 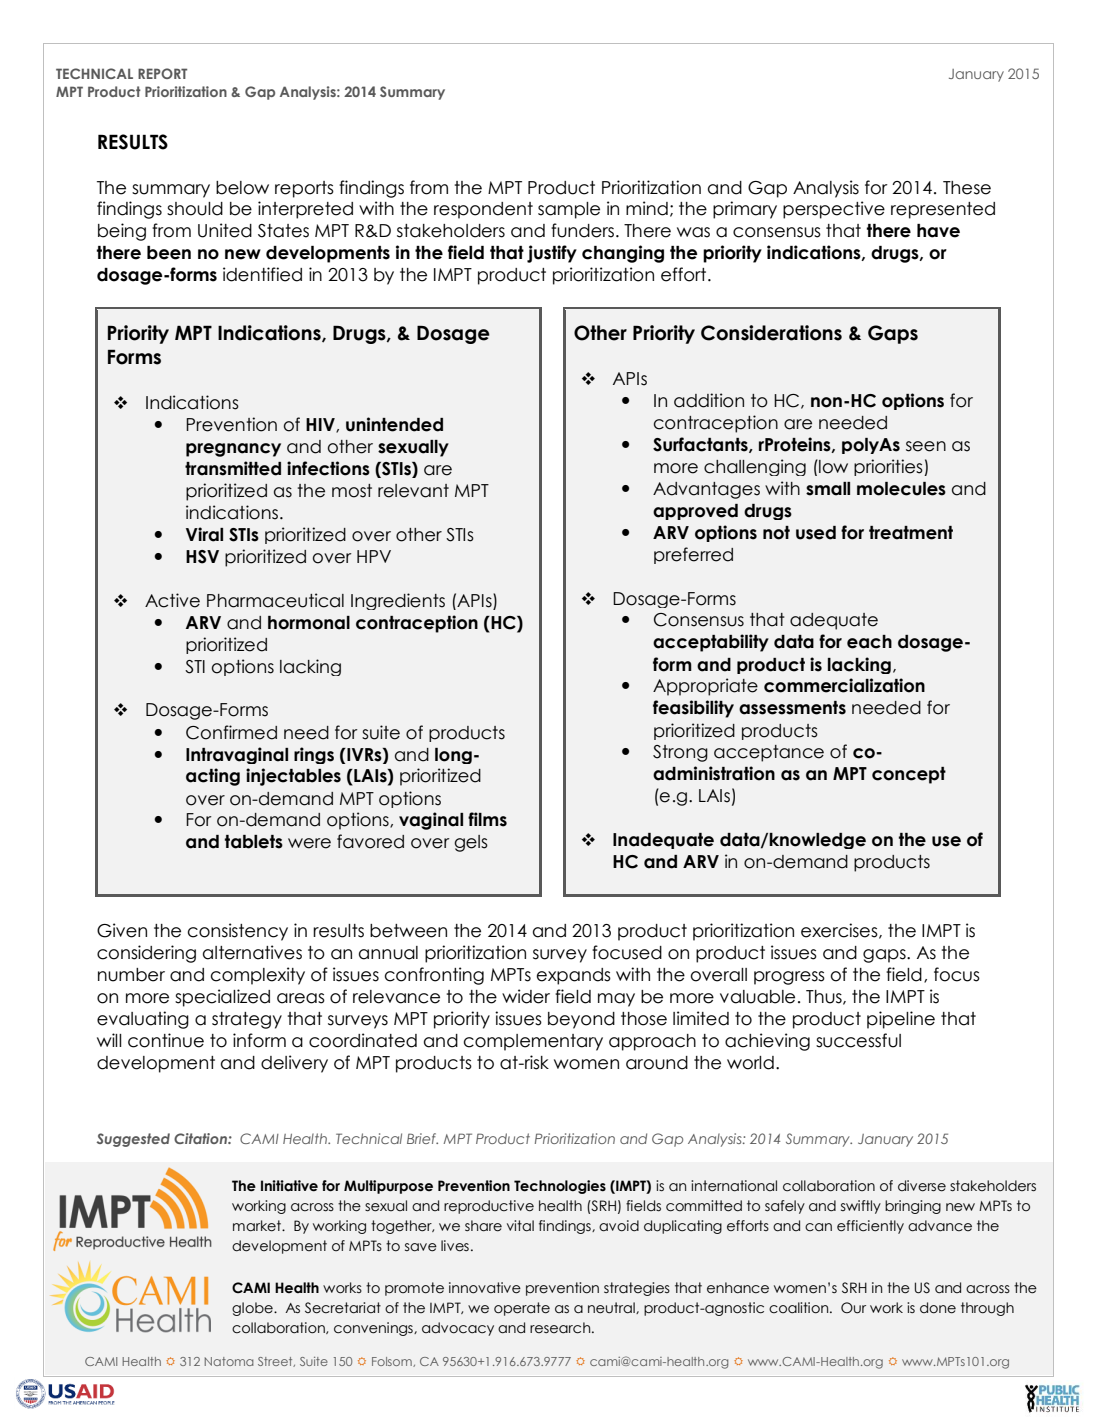 I want to click on perspective, so click(x=834, y=210).
